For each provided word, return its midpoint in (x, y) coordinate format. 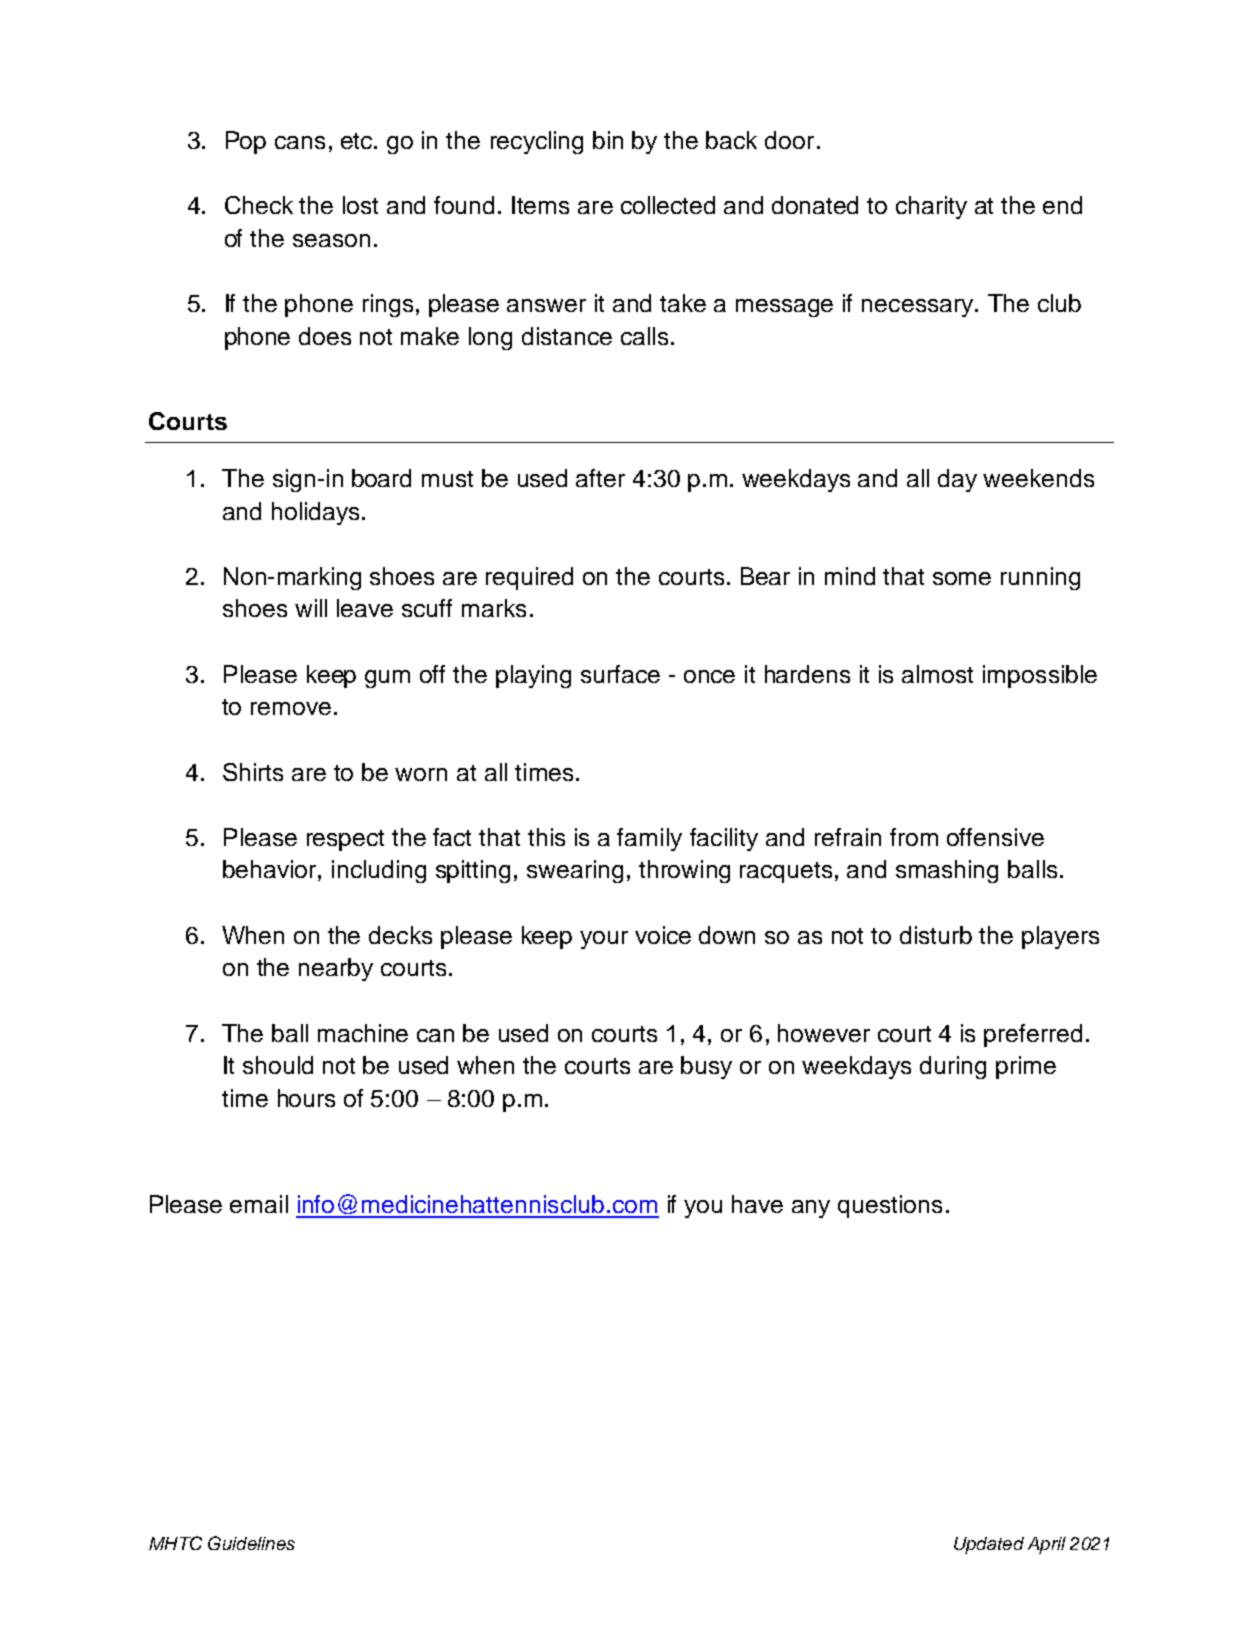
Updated (989, 1545)
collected (668, 205)
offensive (995, 837)
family (649, 839)
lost (360, 205)
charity (931, 207)
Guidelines (251, 1543)
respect (345, 840)
